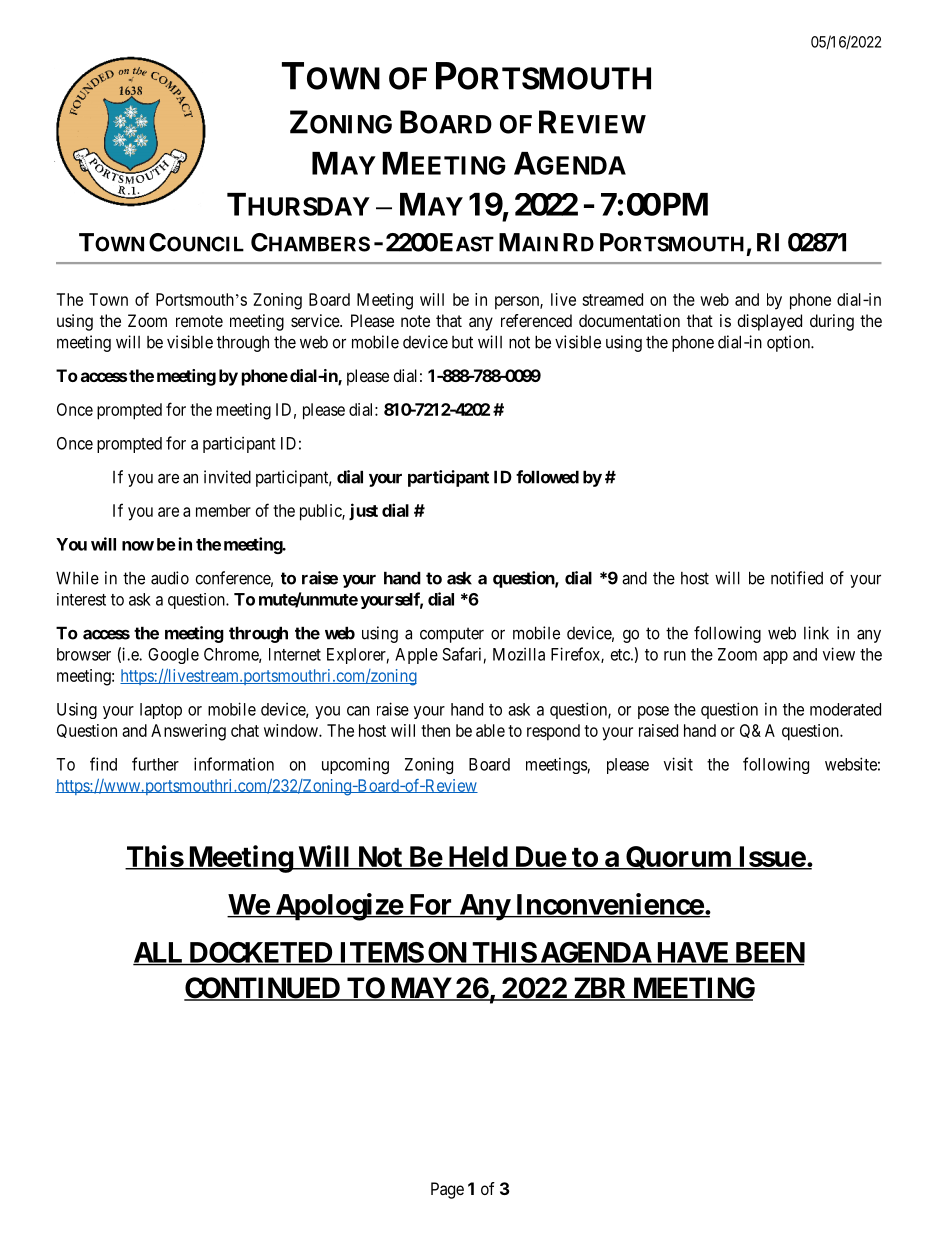  What do you see at coordinates (462, 342) in the screenshot?
I see `but` at bounding box center [462, 342].
